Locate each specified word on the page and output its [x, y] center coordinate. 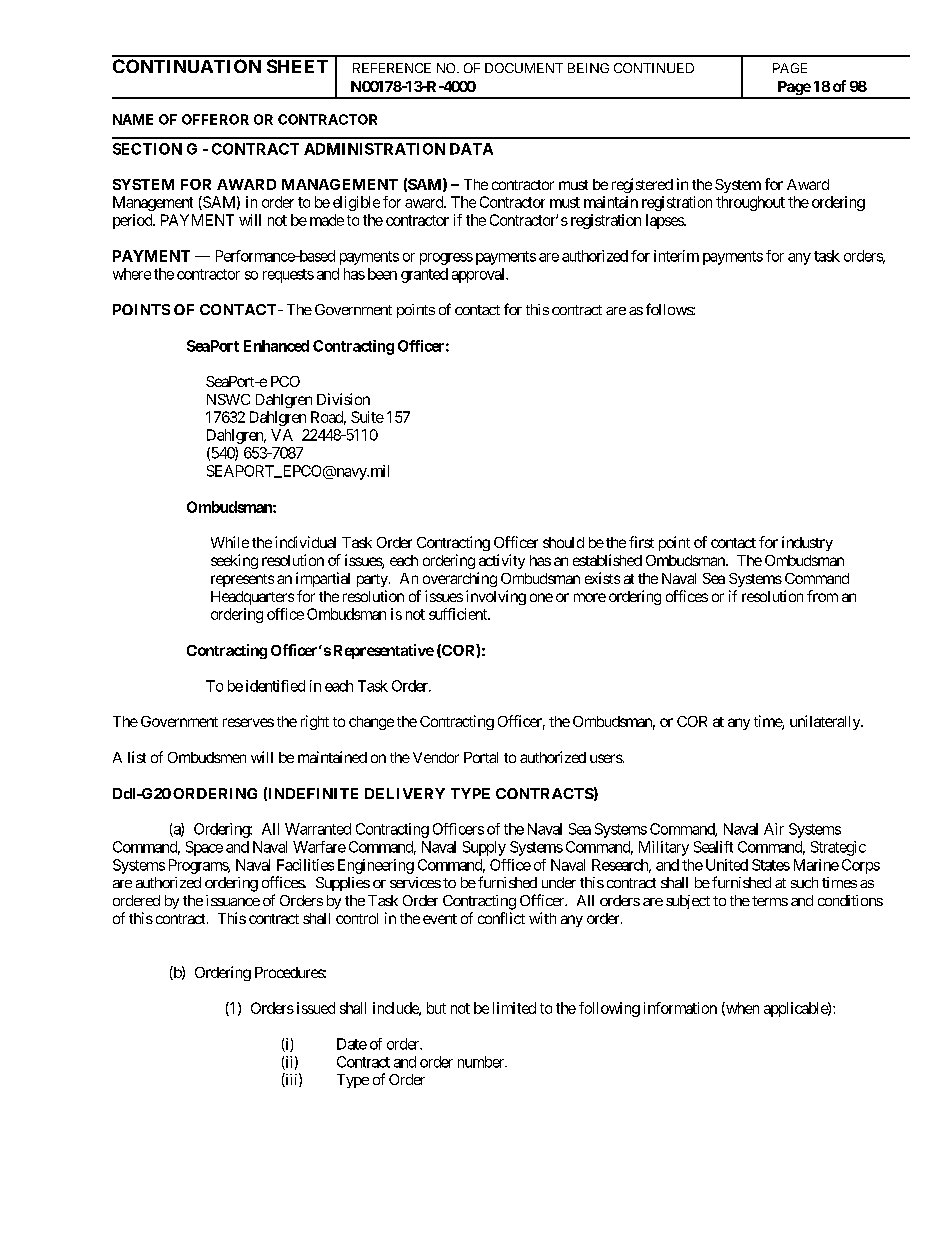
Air [774, 829]
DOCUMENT [524, 68]
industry [807, 543]
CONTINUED [654, 68]
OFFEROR [215, 119]
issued [316, 1008]
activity [502, 561]
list [137, 757]
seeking [234, 561]
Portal [481, 757]
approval [479, 275]
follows [670, 309]
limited [514, 1008]
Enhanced [276, 346]
